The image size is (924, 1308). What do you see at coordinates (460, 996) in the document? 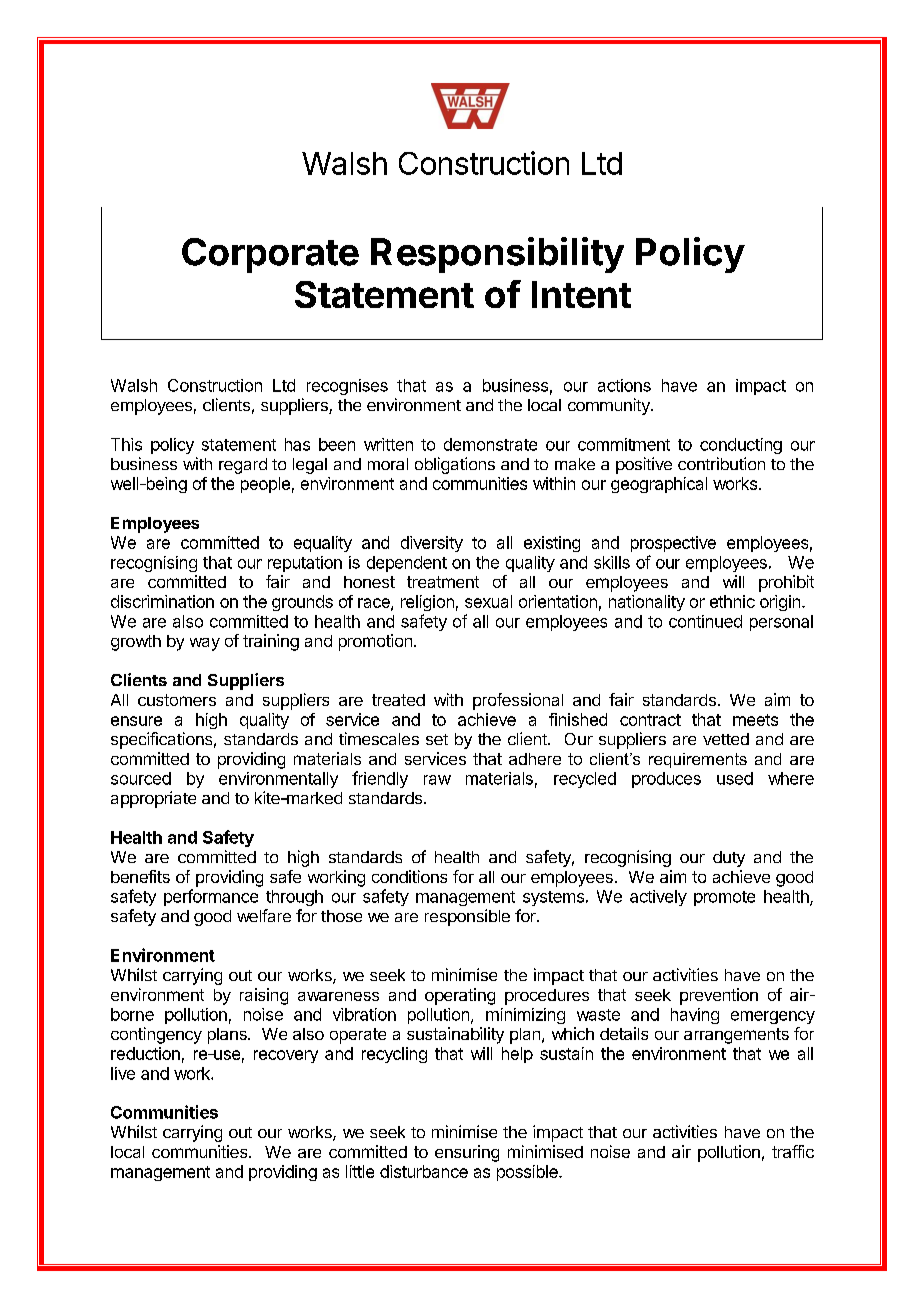
I see `operating` at bounding box center [460, 996].
